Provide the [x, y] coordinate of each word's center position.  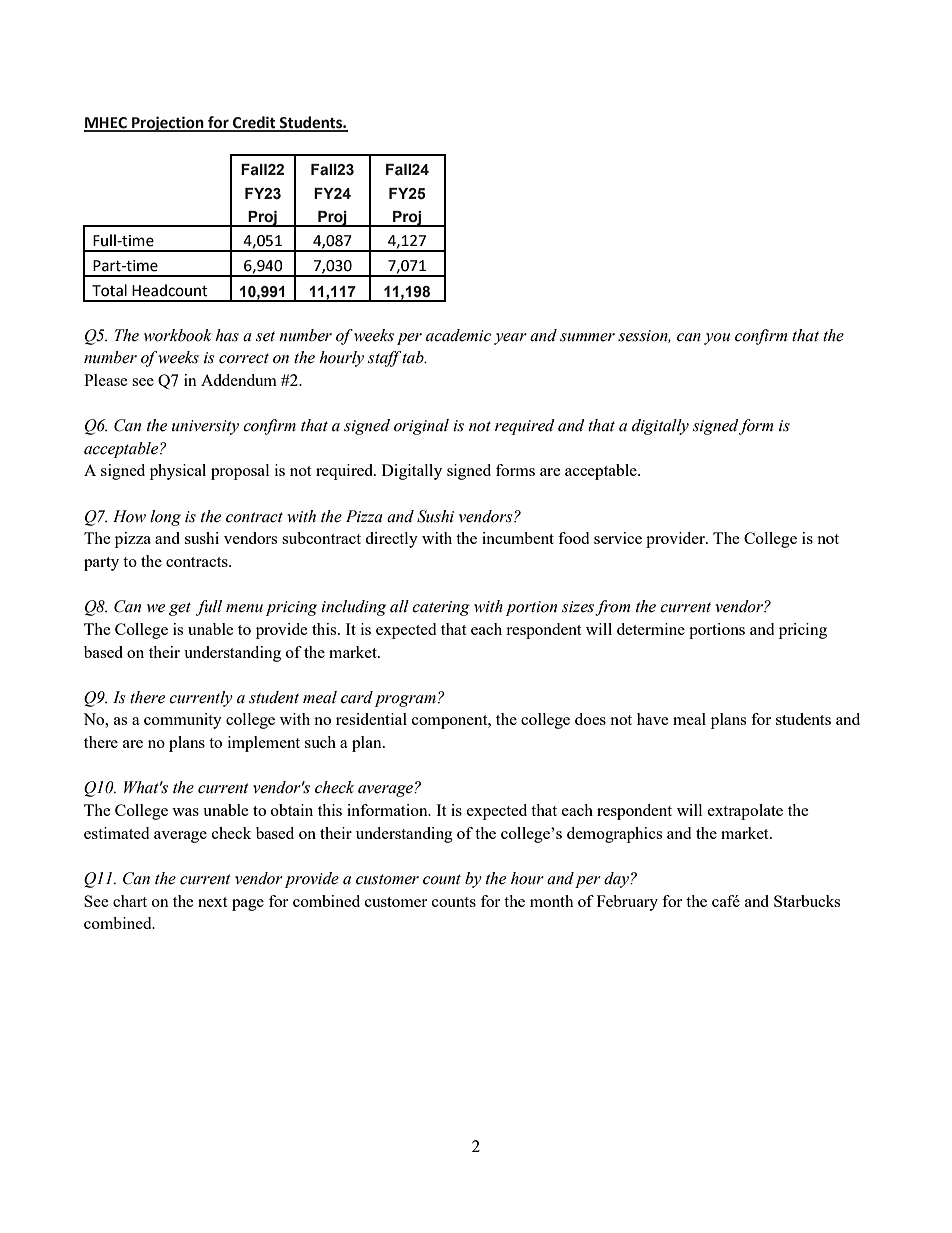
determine [651, 629]
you [717, 339]
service [618, 538]
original [421, 427]
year [510, 339]
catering [441, 608]
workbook [178, 335]
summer [587, 337]
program [405, 701]
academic [458, 335]
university [205, 427]
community [183, 721]
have [653, 719]
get [180, 609]
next [212, 902]
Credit [254, 123]
